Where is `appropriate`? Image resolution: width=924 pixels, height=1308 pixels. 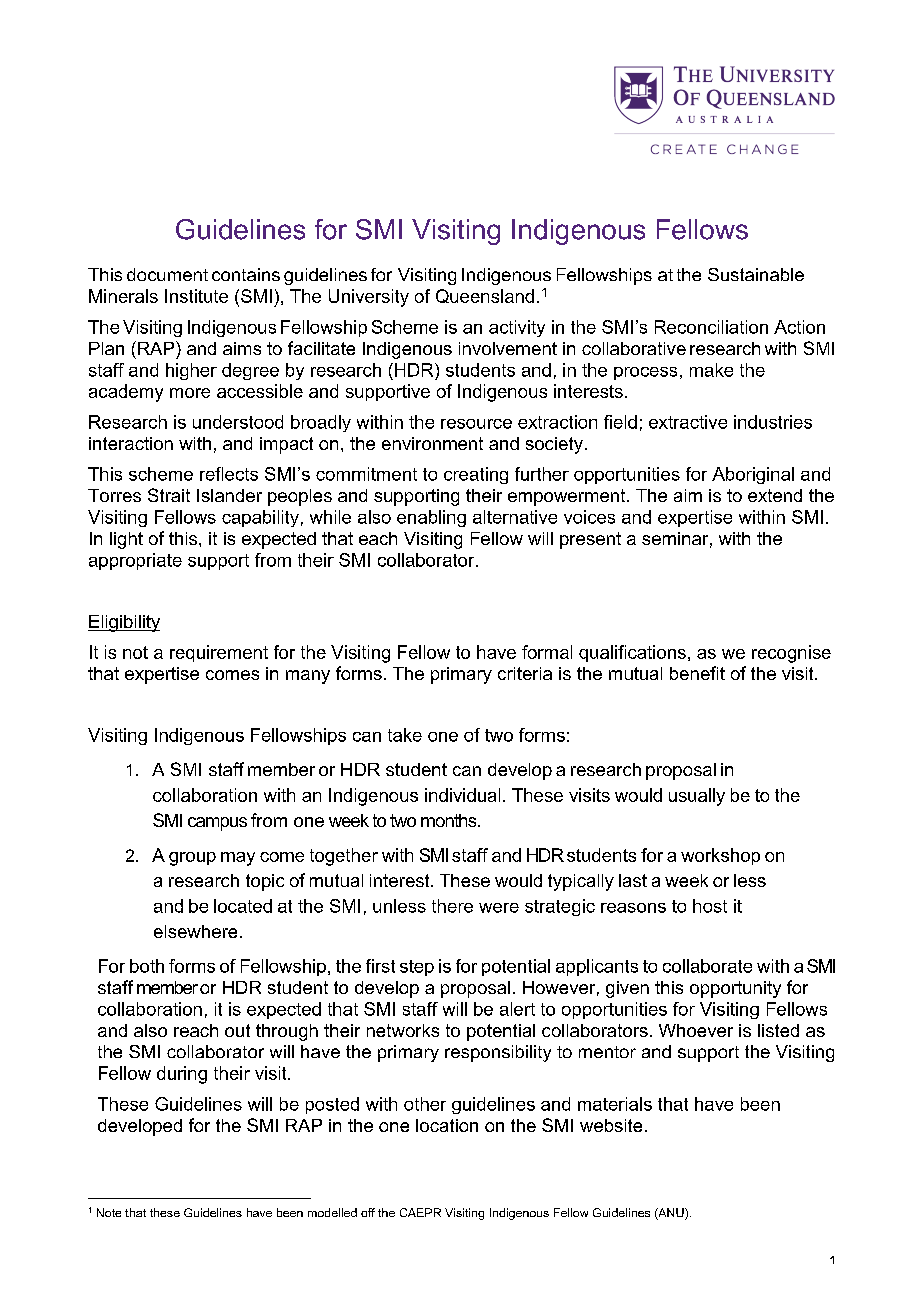
appropriate is located at coordinates (135, 561).
